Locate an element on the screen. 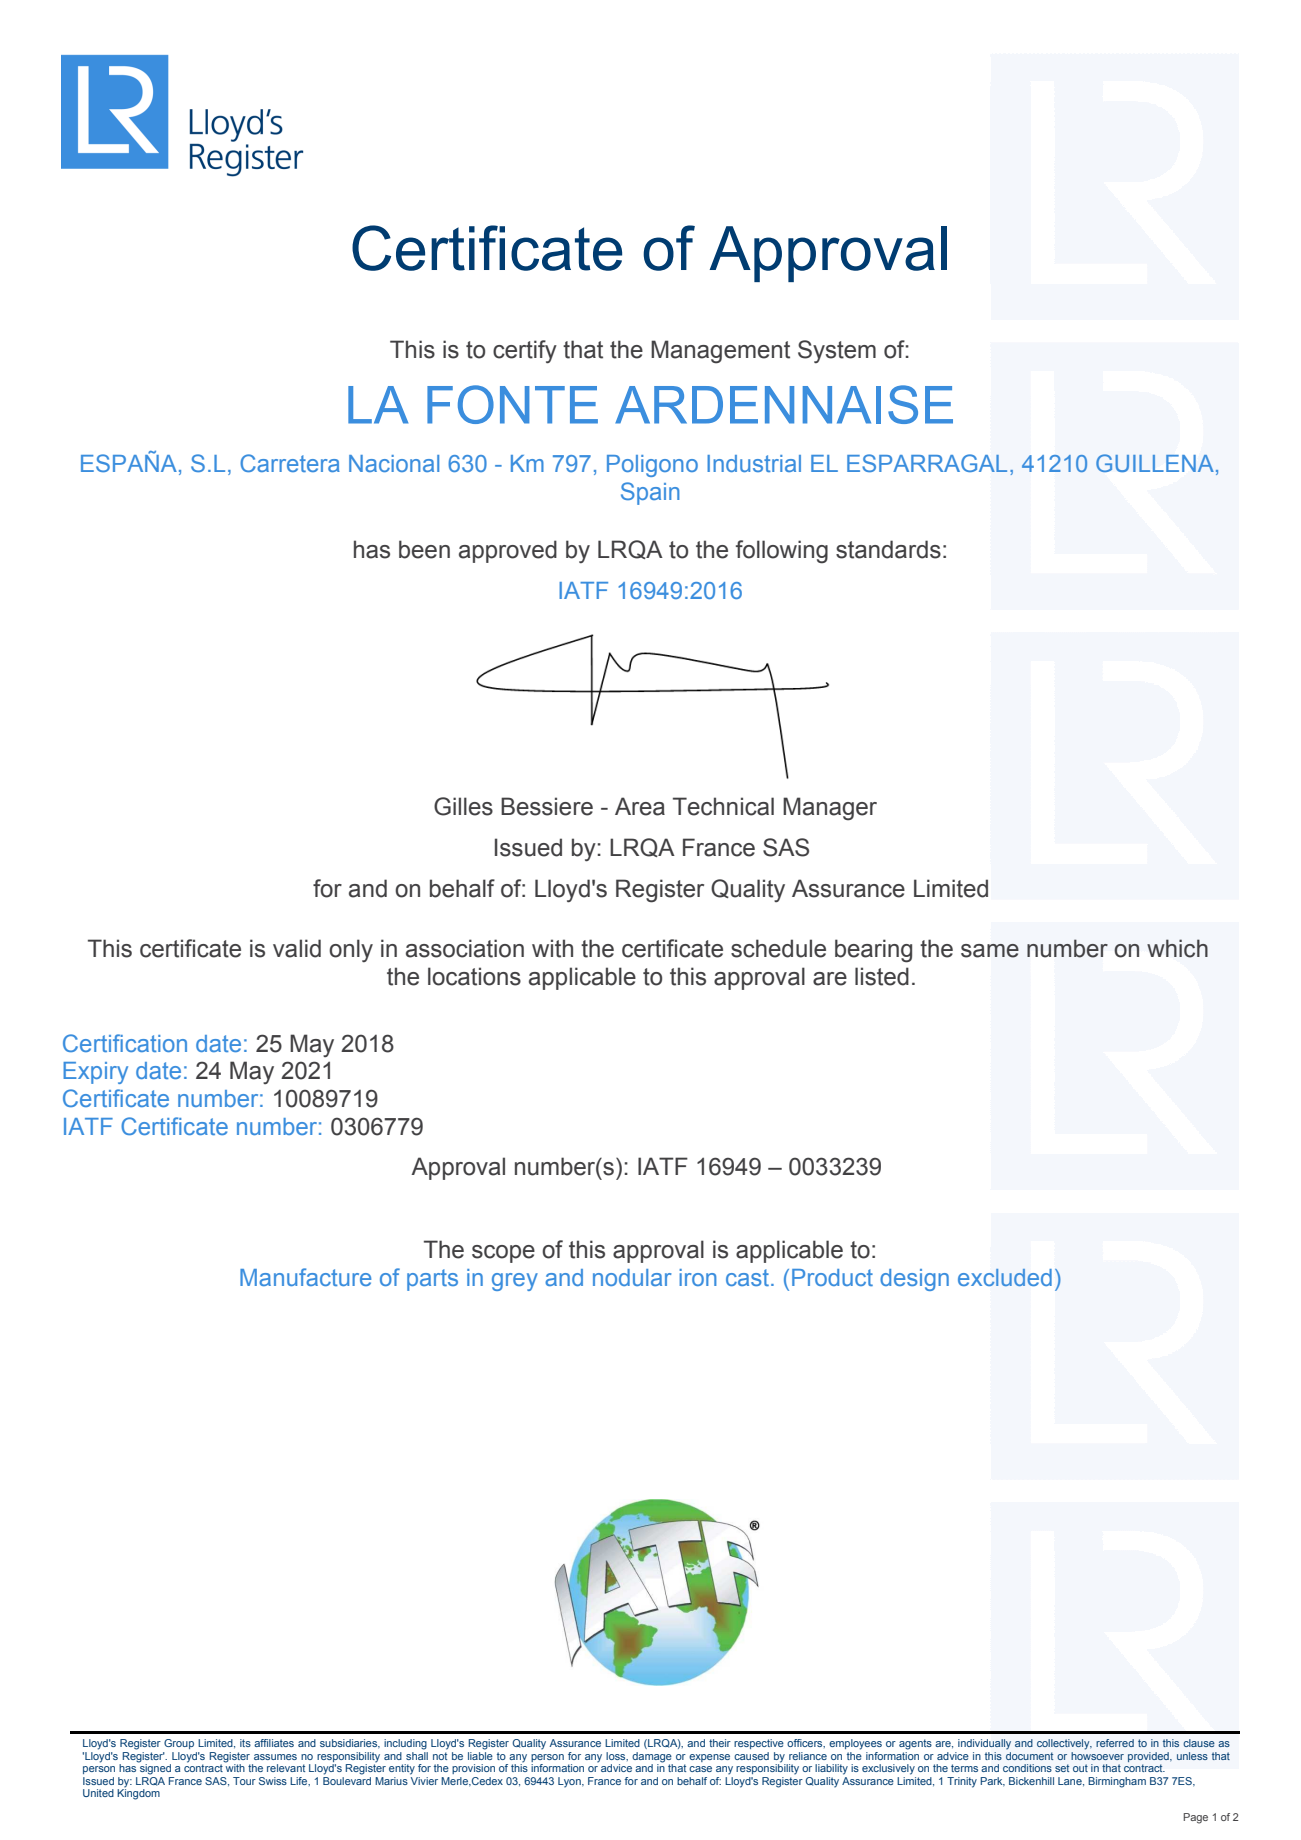 Image resolution: width=1301 pixels, height=1840 pixels. locations is located at coordinates (474, 976).
